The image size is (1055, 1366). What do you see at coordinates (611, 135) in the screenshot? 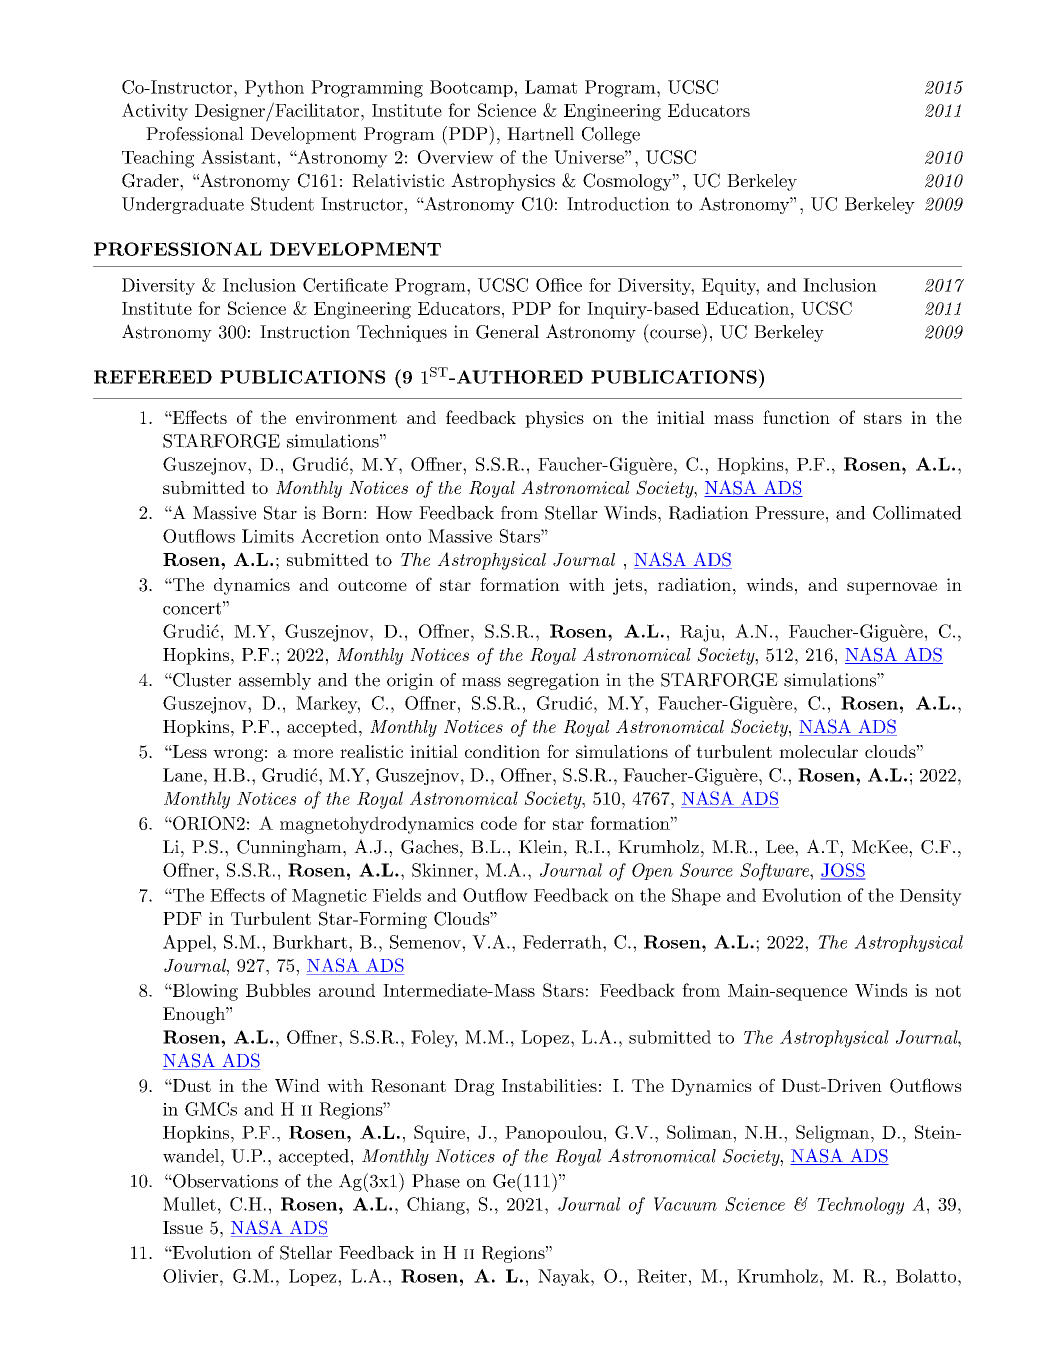
I see `College` at bounding box center [611, 135].
